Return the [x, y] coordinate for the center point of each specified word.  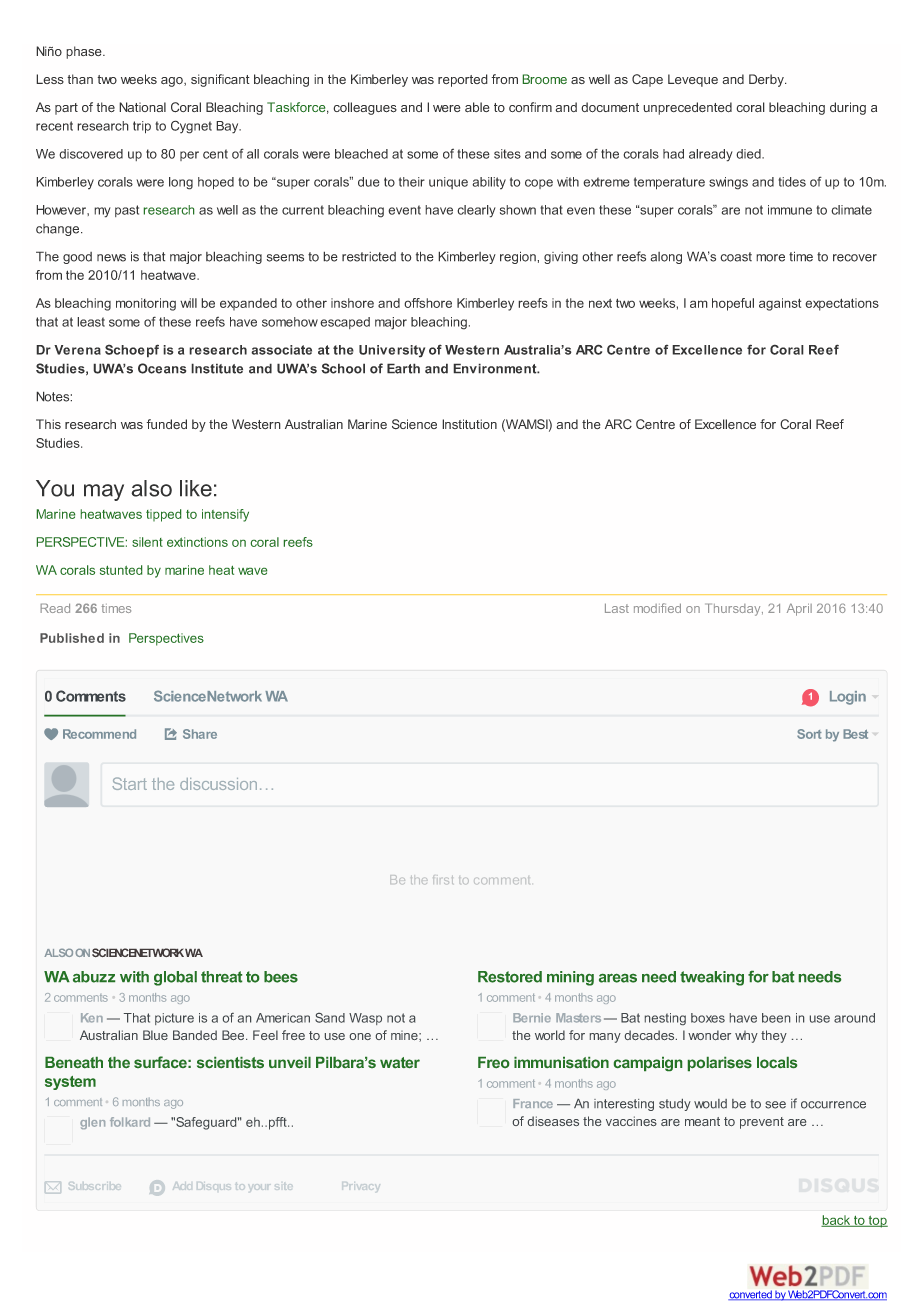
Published [72, 638]
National [142, 107]
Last [617, 608]
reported [463, 80]
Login [848, 698]
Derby [767, 80]
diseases [553, 1121]
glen [92, 1123]
